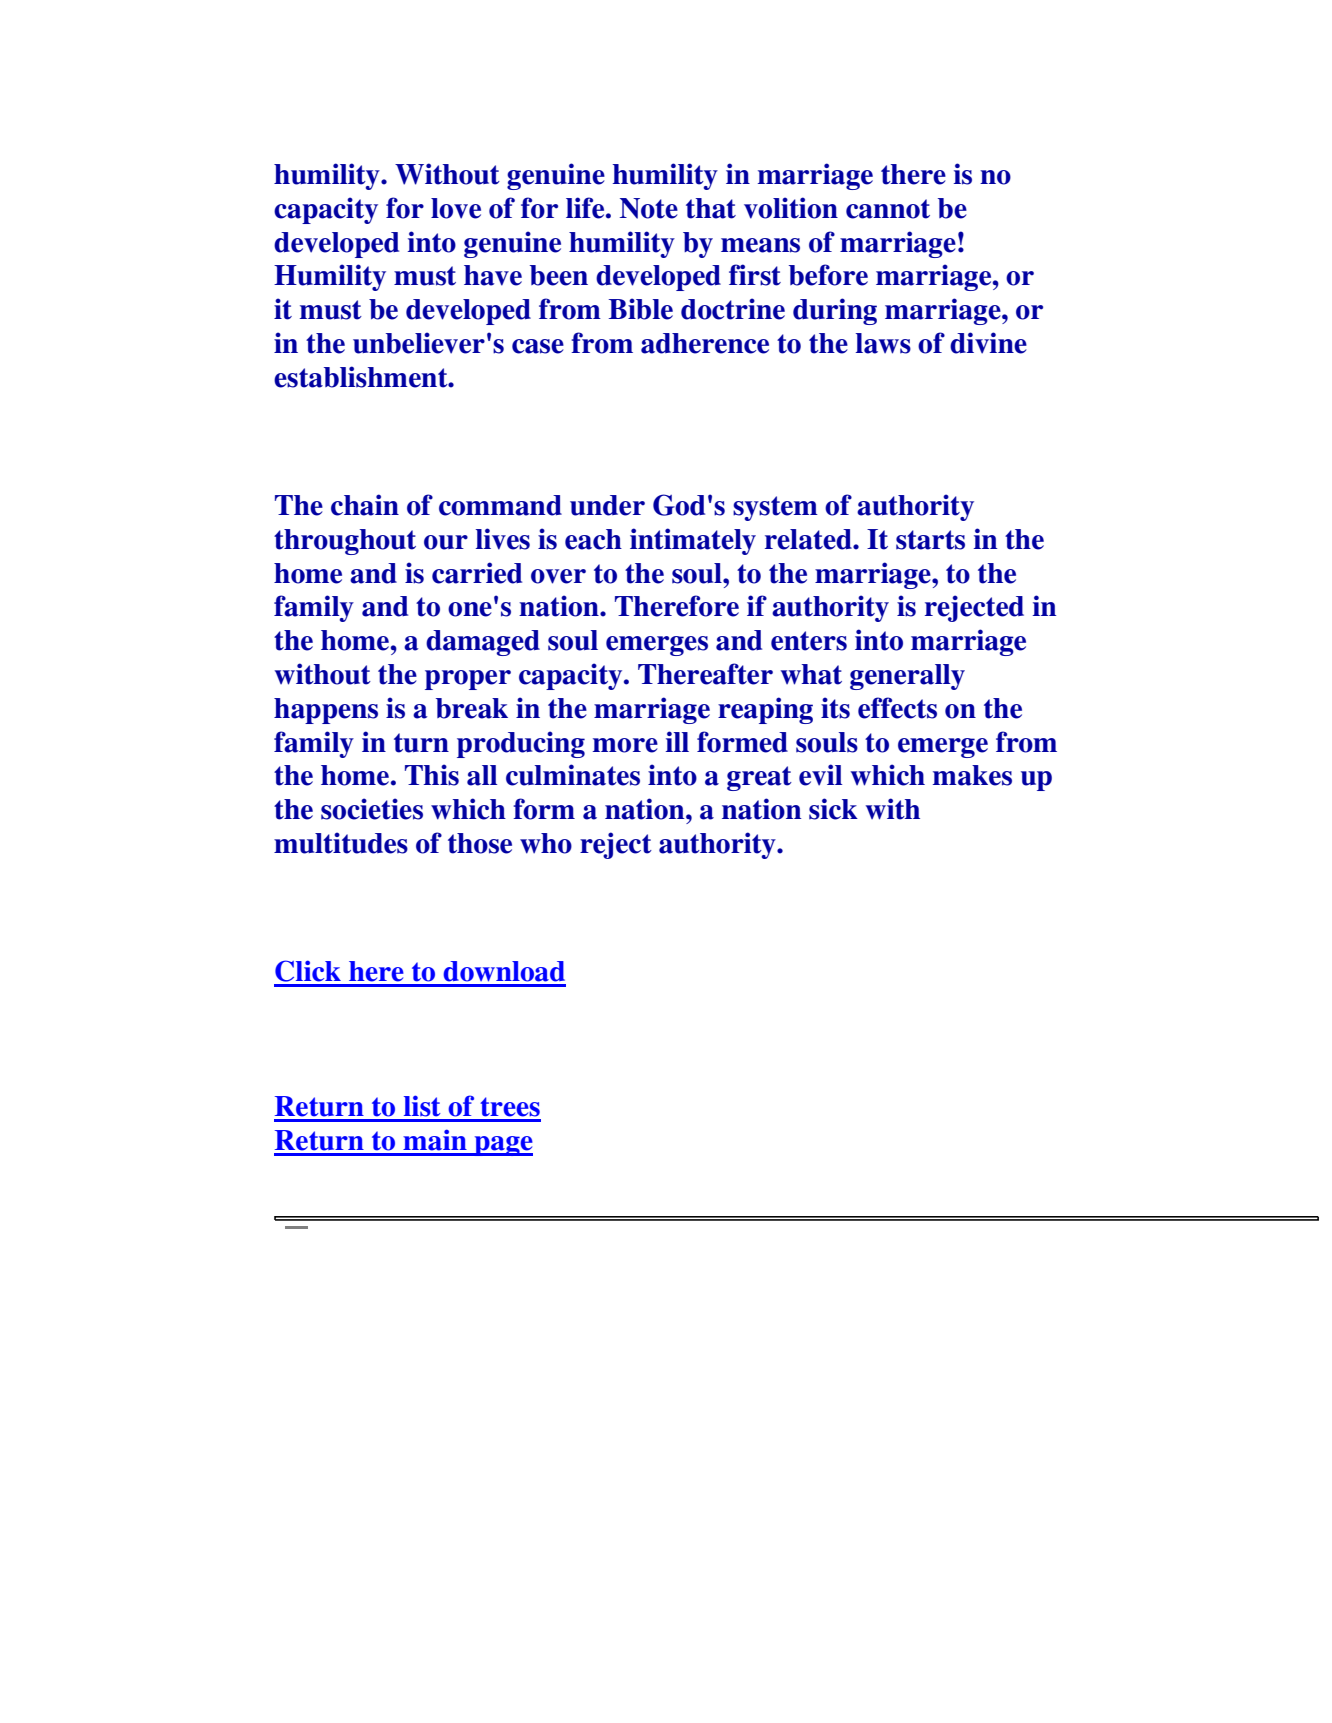  I want to click on ill, so click(677, 741).
